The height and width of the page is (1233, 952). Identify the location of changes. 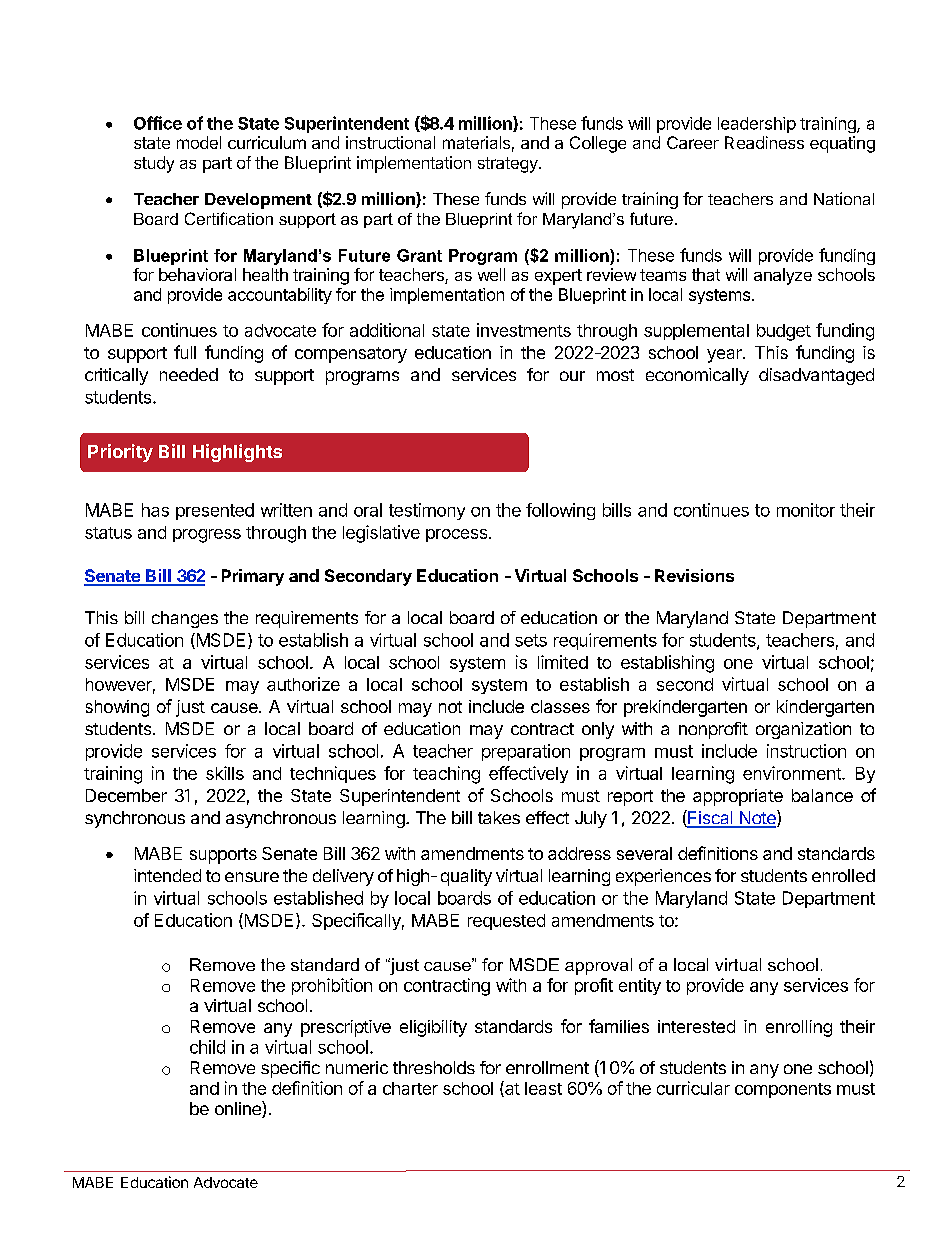
(185, 619).
